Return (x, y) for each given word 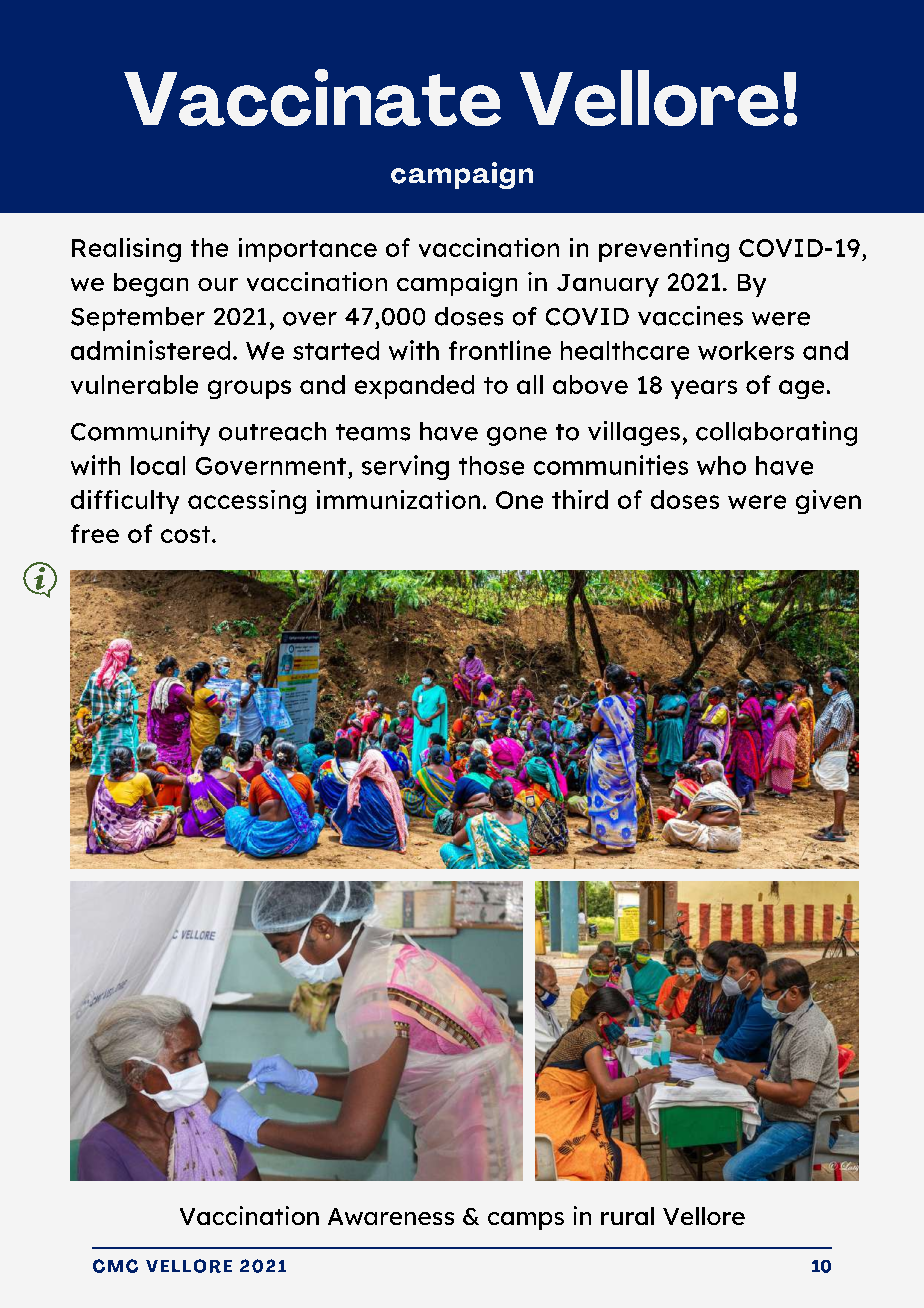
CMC (115, 1266)
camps (526, 1221)
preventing (664, 250)
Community (140, 433)
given (828, 502)
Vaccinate (312, 97)
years (704, 389)
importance (308, 250)
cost (187, 534)
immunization (398, 499)
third (580, 499)
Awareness (391, 1216)
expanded (414, 387)
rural (627, 1216)
